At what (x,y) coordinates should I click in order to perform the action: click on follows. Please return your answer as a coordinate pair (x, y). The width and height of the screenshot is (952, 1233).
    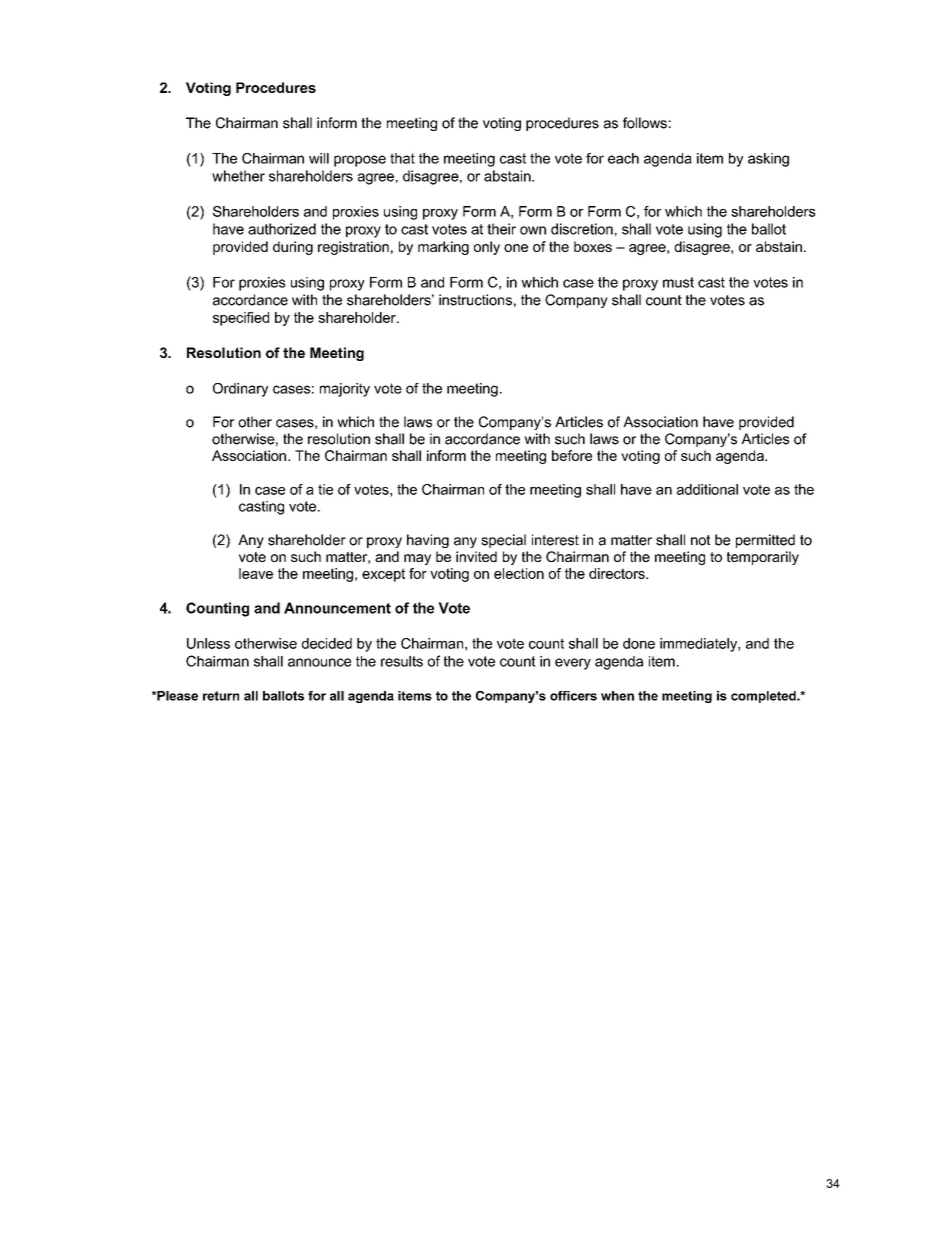
    Looking at the image, I should click on (645, 123).
